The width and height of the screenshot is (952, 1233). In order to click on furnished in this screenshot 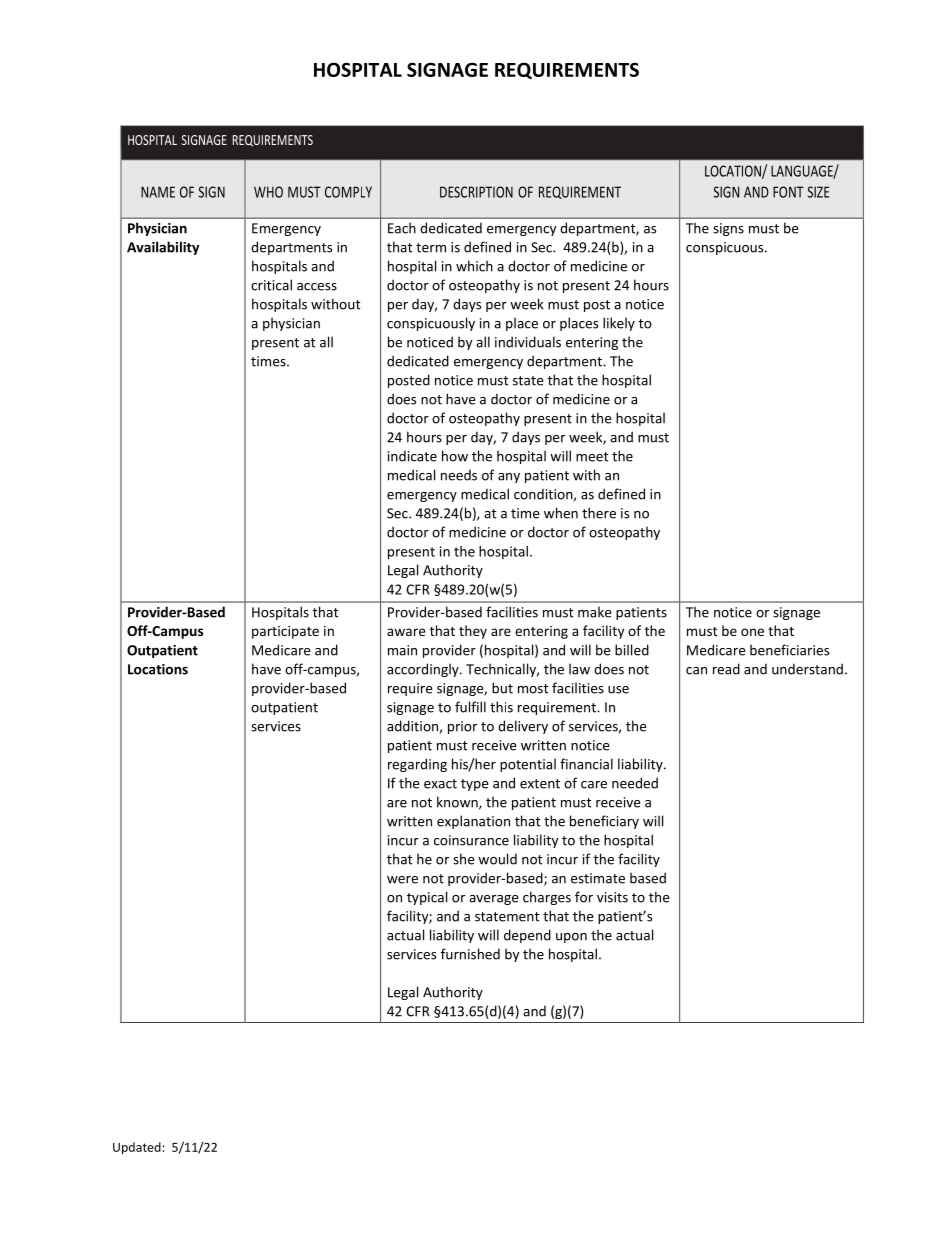, I will do `click(470, 954)`.
